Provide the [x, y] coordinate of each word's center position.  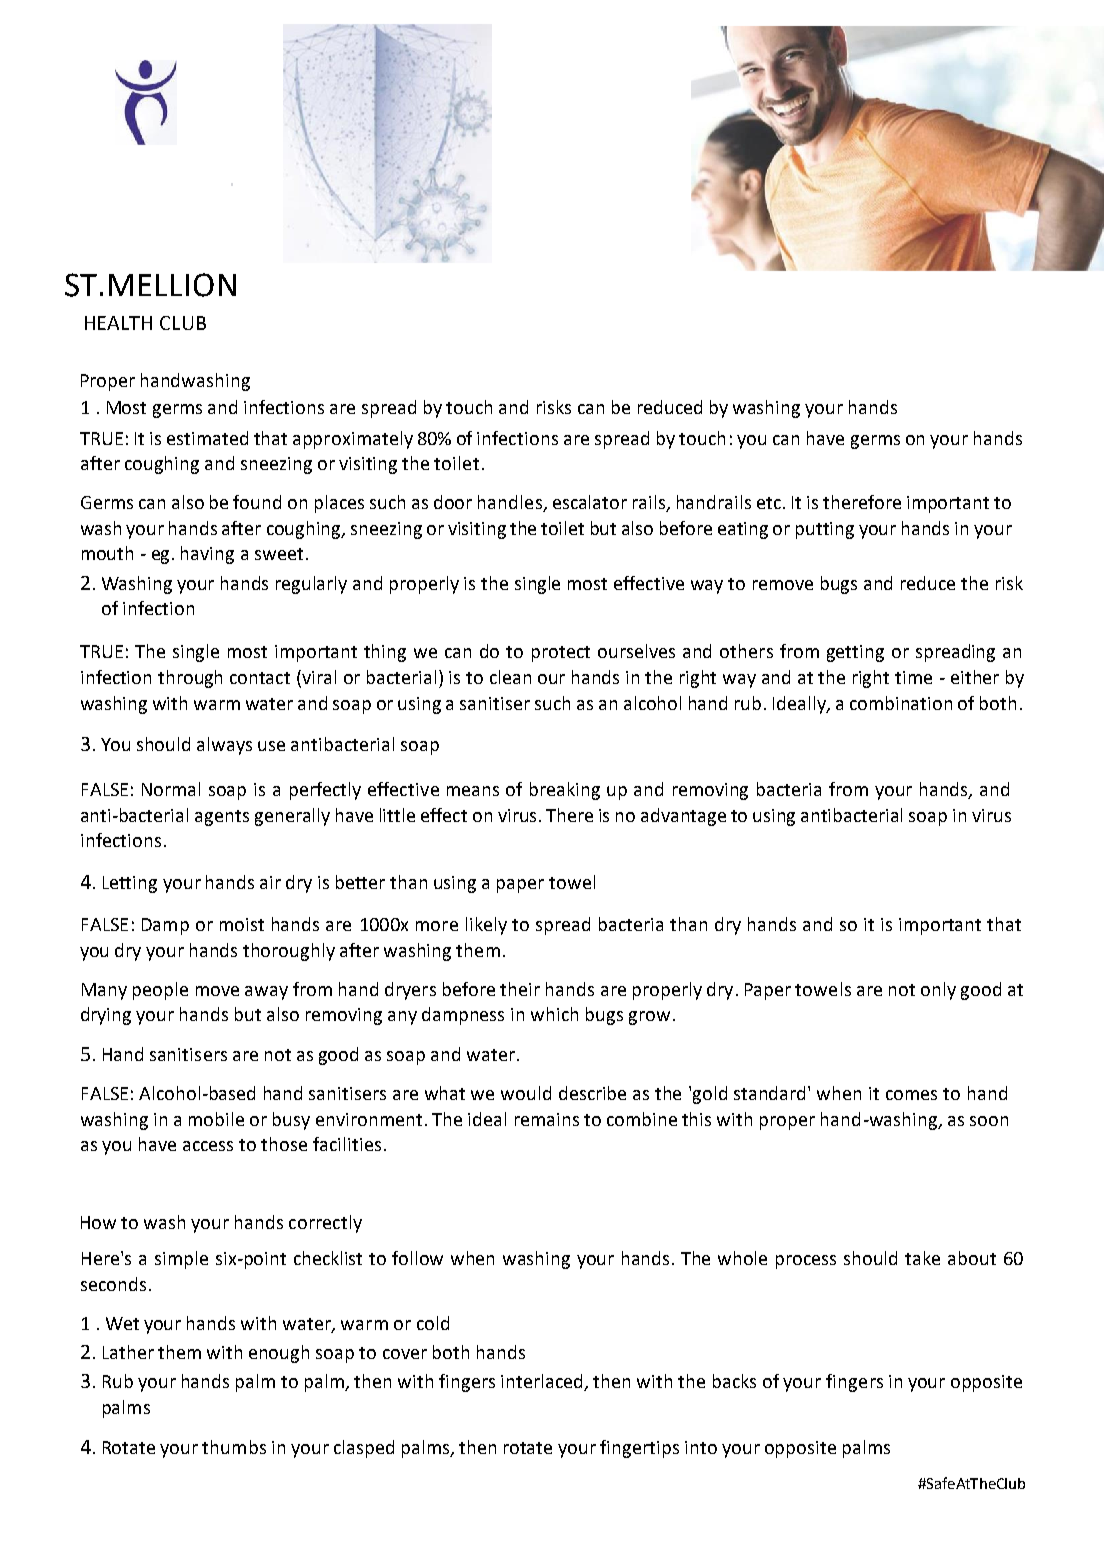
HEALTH [118, 323]
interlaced [543, 1382]
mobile [216, 1119]
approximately [353, 440]
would [526, 1093]
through [190, 679]
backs [734, 1381]
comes [911, 1095]
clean [510, 677]
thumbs [234, 1447]
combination [901, 703]
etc [769, 503]
